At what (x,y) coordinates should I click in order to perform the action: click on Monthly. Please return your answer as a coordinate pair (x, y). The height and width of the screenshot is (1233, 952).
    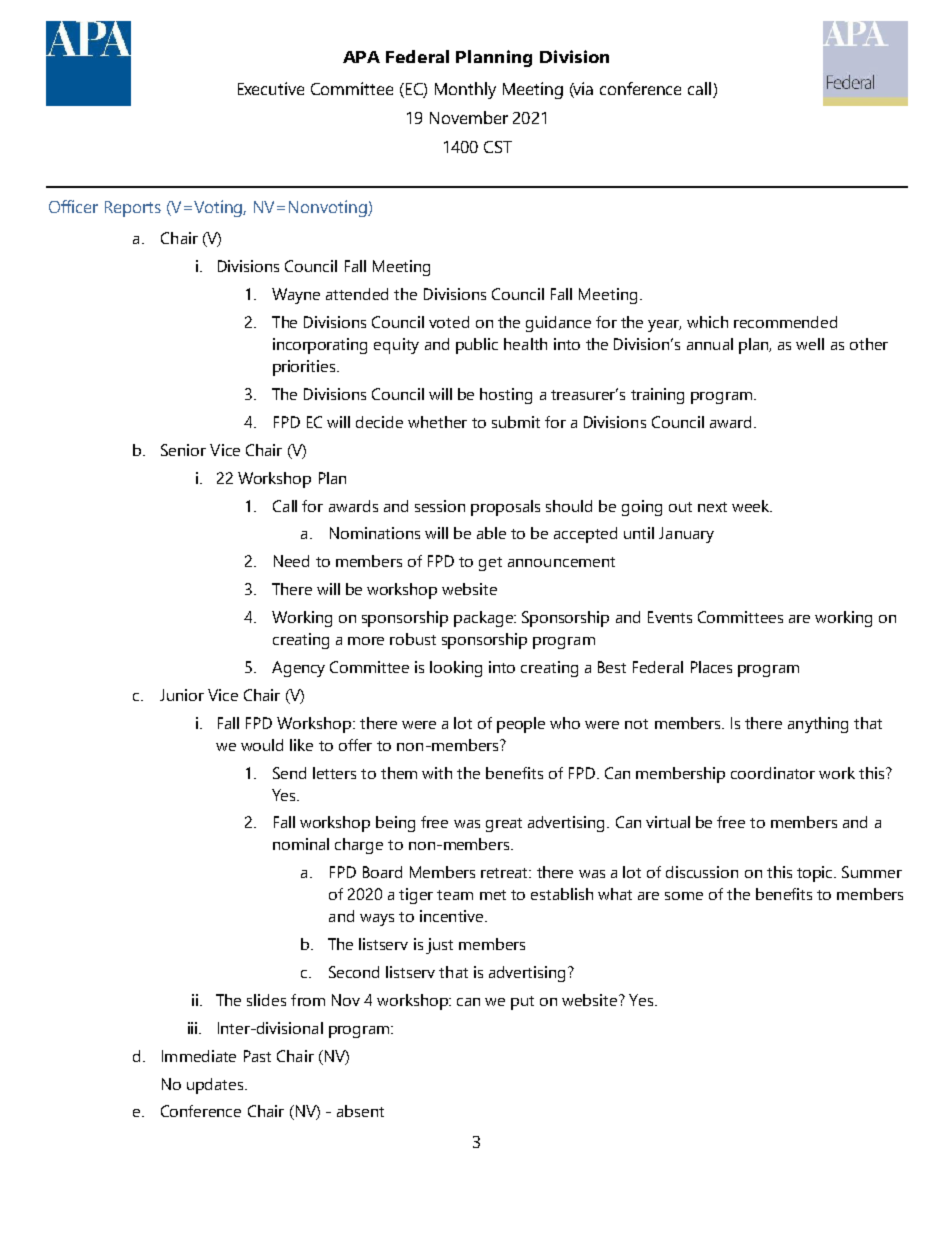
    Looking at the image, I should click on (465, 90).
